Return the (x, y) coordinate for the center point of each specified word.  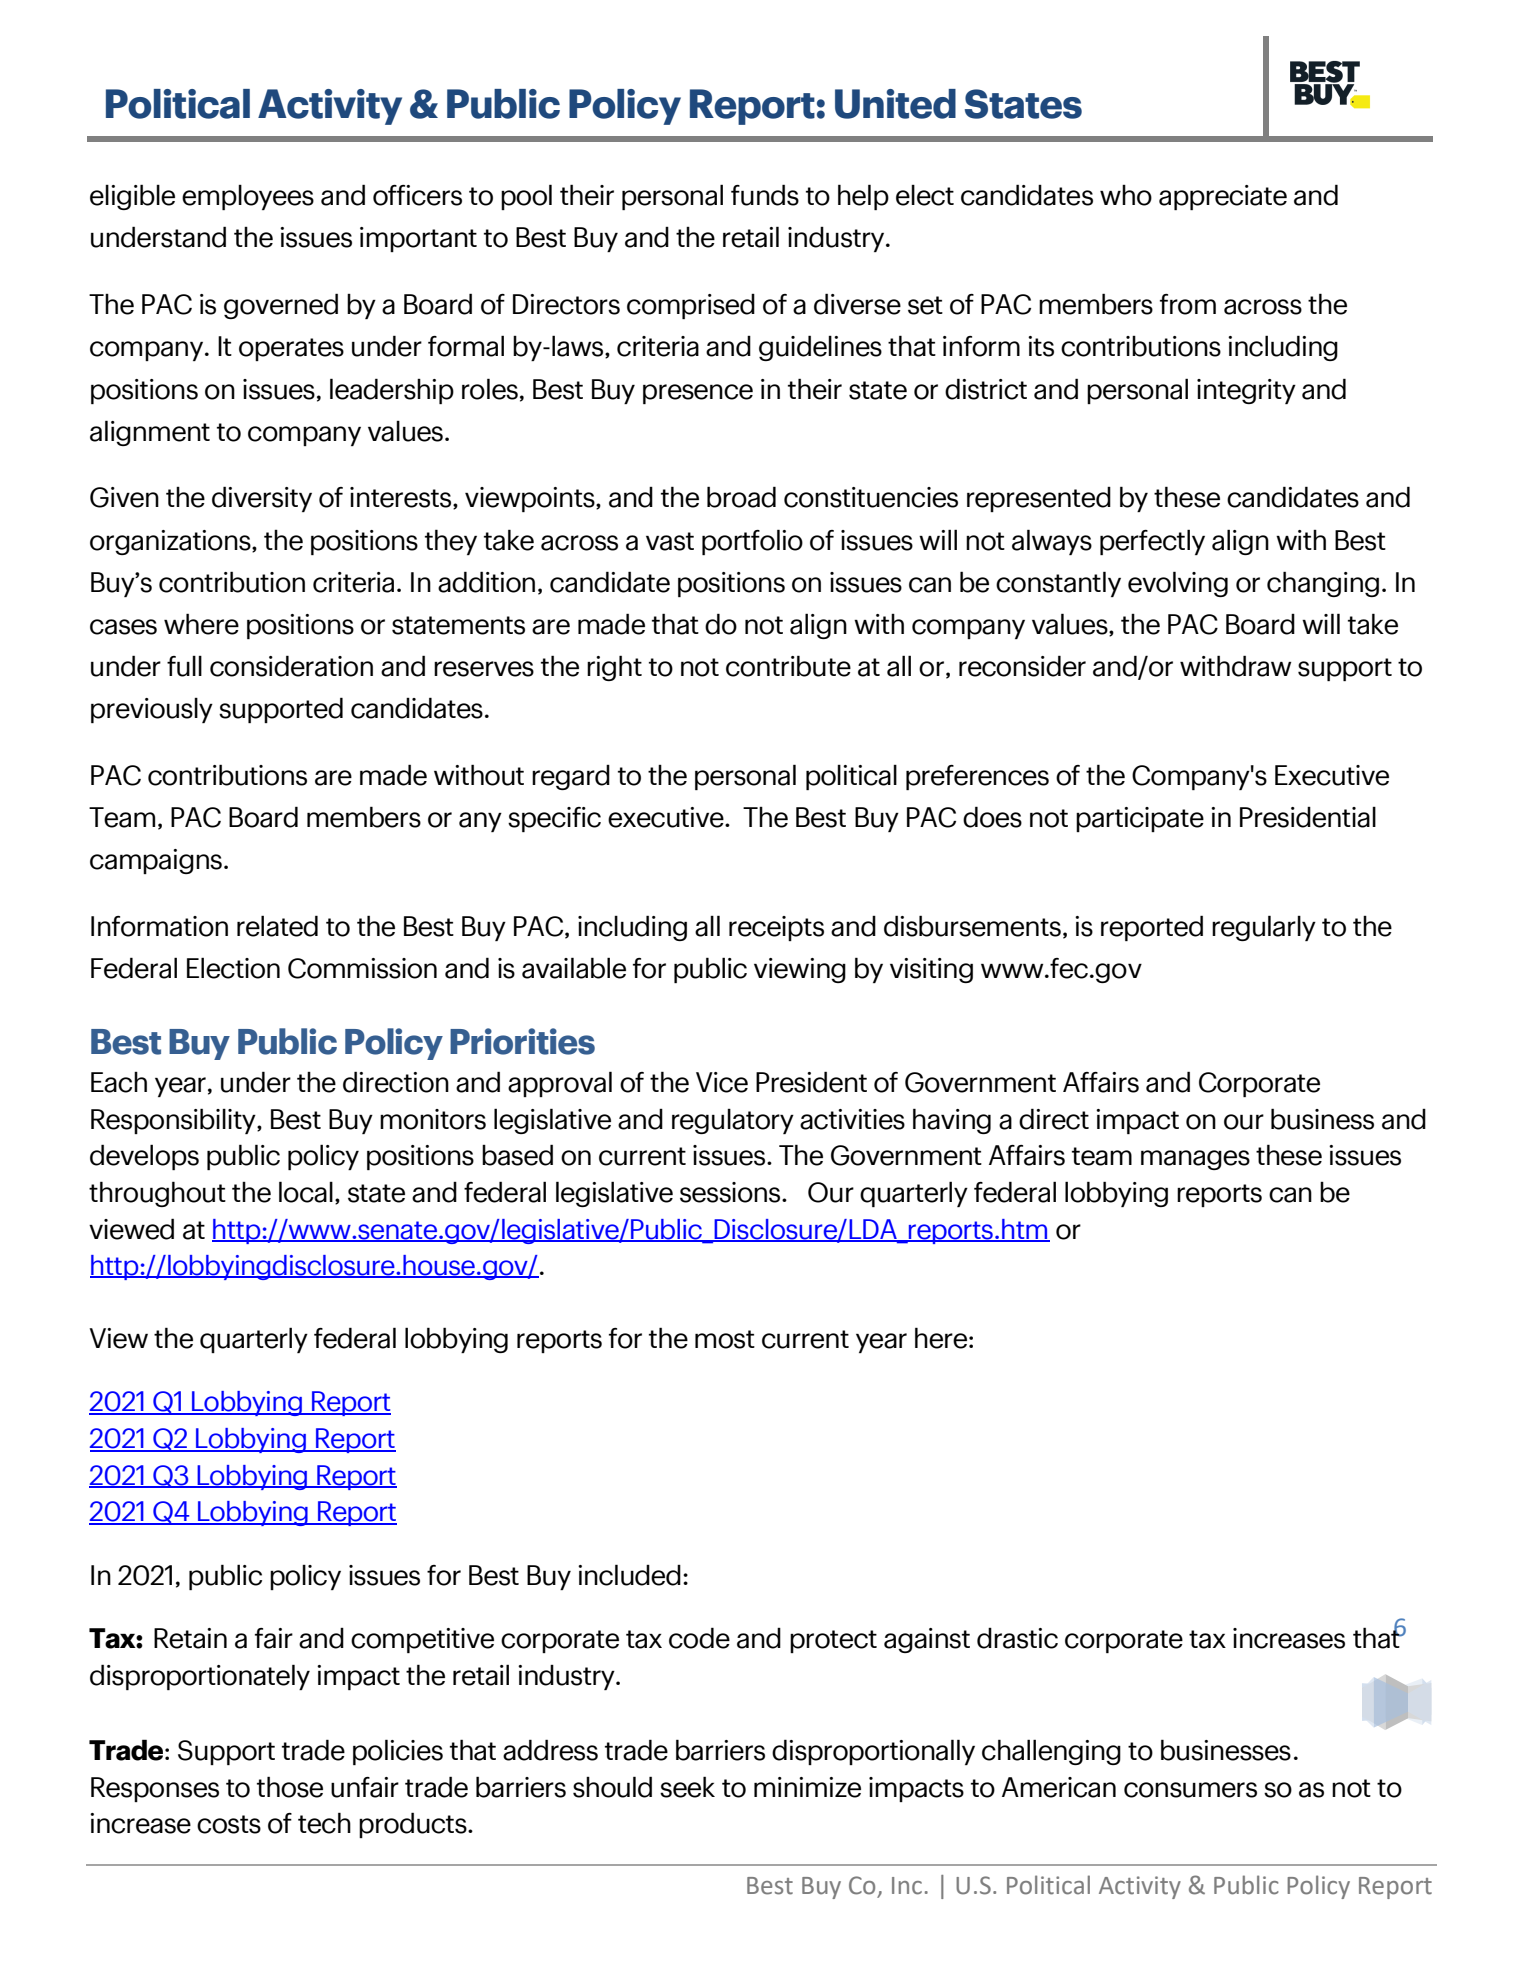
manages (1195, 1160)
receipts (776, 928)
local (306, 1192)
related (277, 926)
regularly (1264, 928)
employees (248, 197)
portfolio (752, 542)
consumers (1190, 1790)
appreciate (1223, 197)
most (725, 1339)
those (290, 1787)
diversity (262, 499)
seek (687, 1787)
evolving (1178, 584)
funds (765, 195)
